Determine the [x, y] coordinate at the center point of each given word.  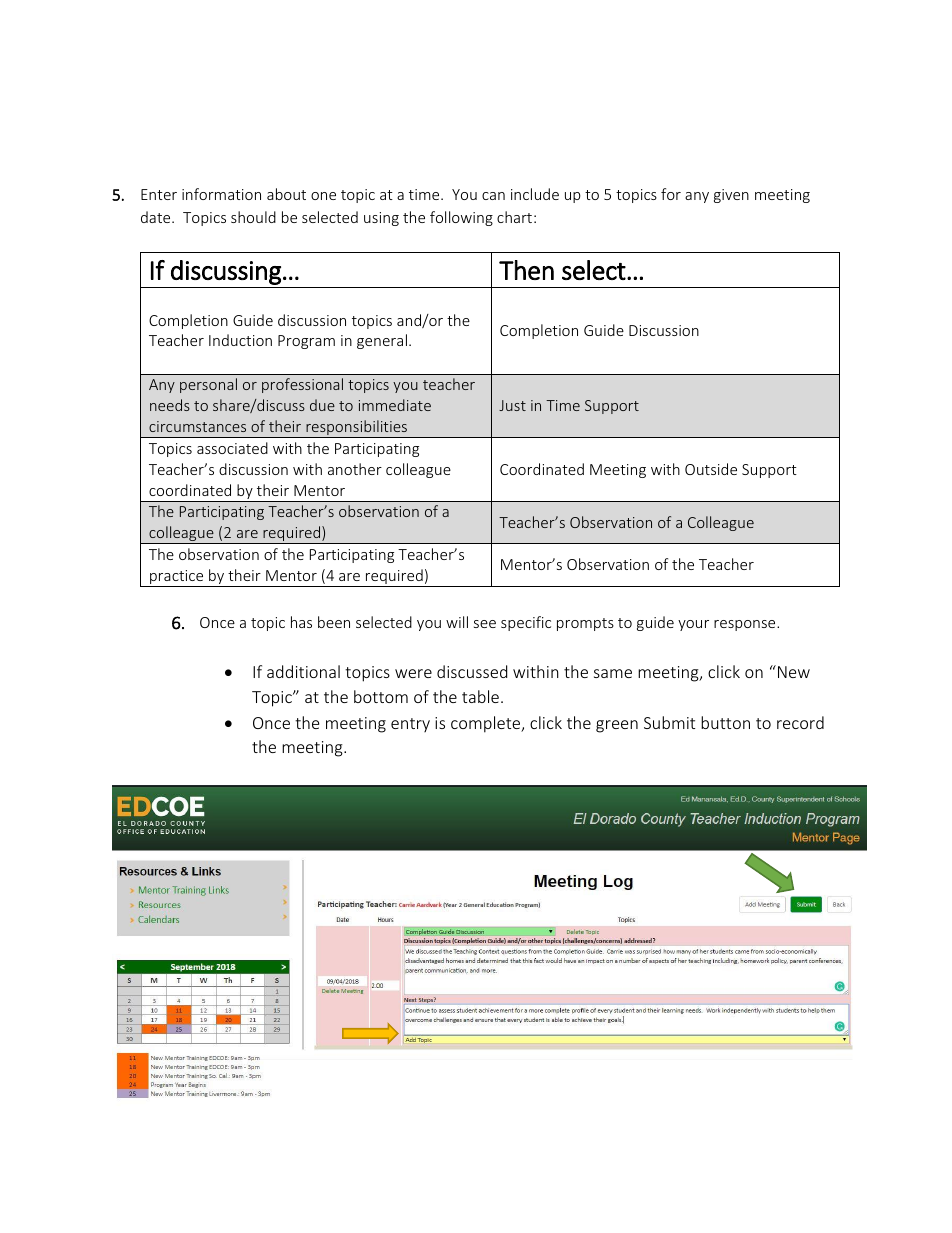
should [253, 217]
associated [232, 448]
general [382, 341]
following [461, 218]
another [355, 469]
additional [303, 671]
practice [177, 578]
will [457, 622]
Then [526, 270]
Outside [711, 469]
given [731, 196]
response [746, 625]
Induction [240, 340]
